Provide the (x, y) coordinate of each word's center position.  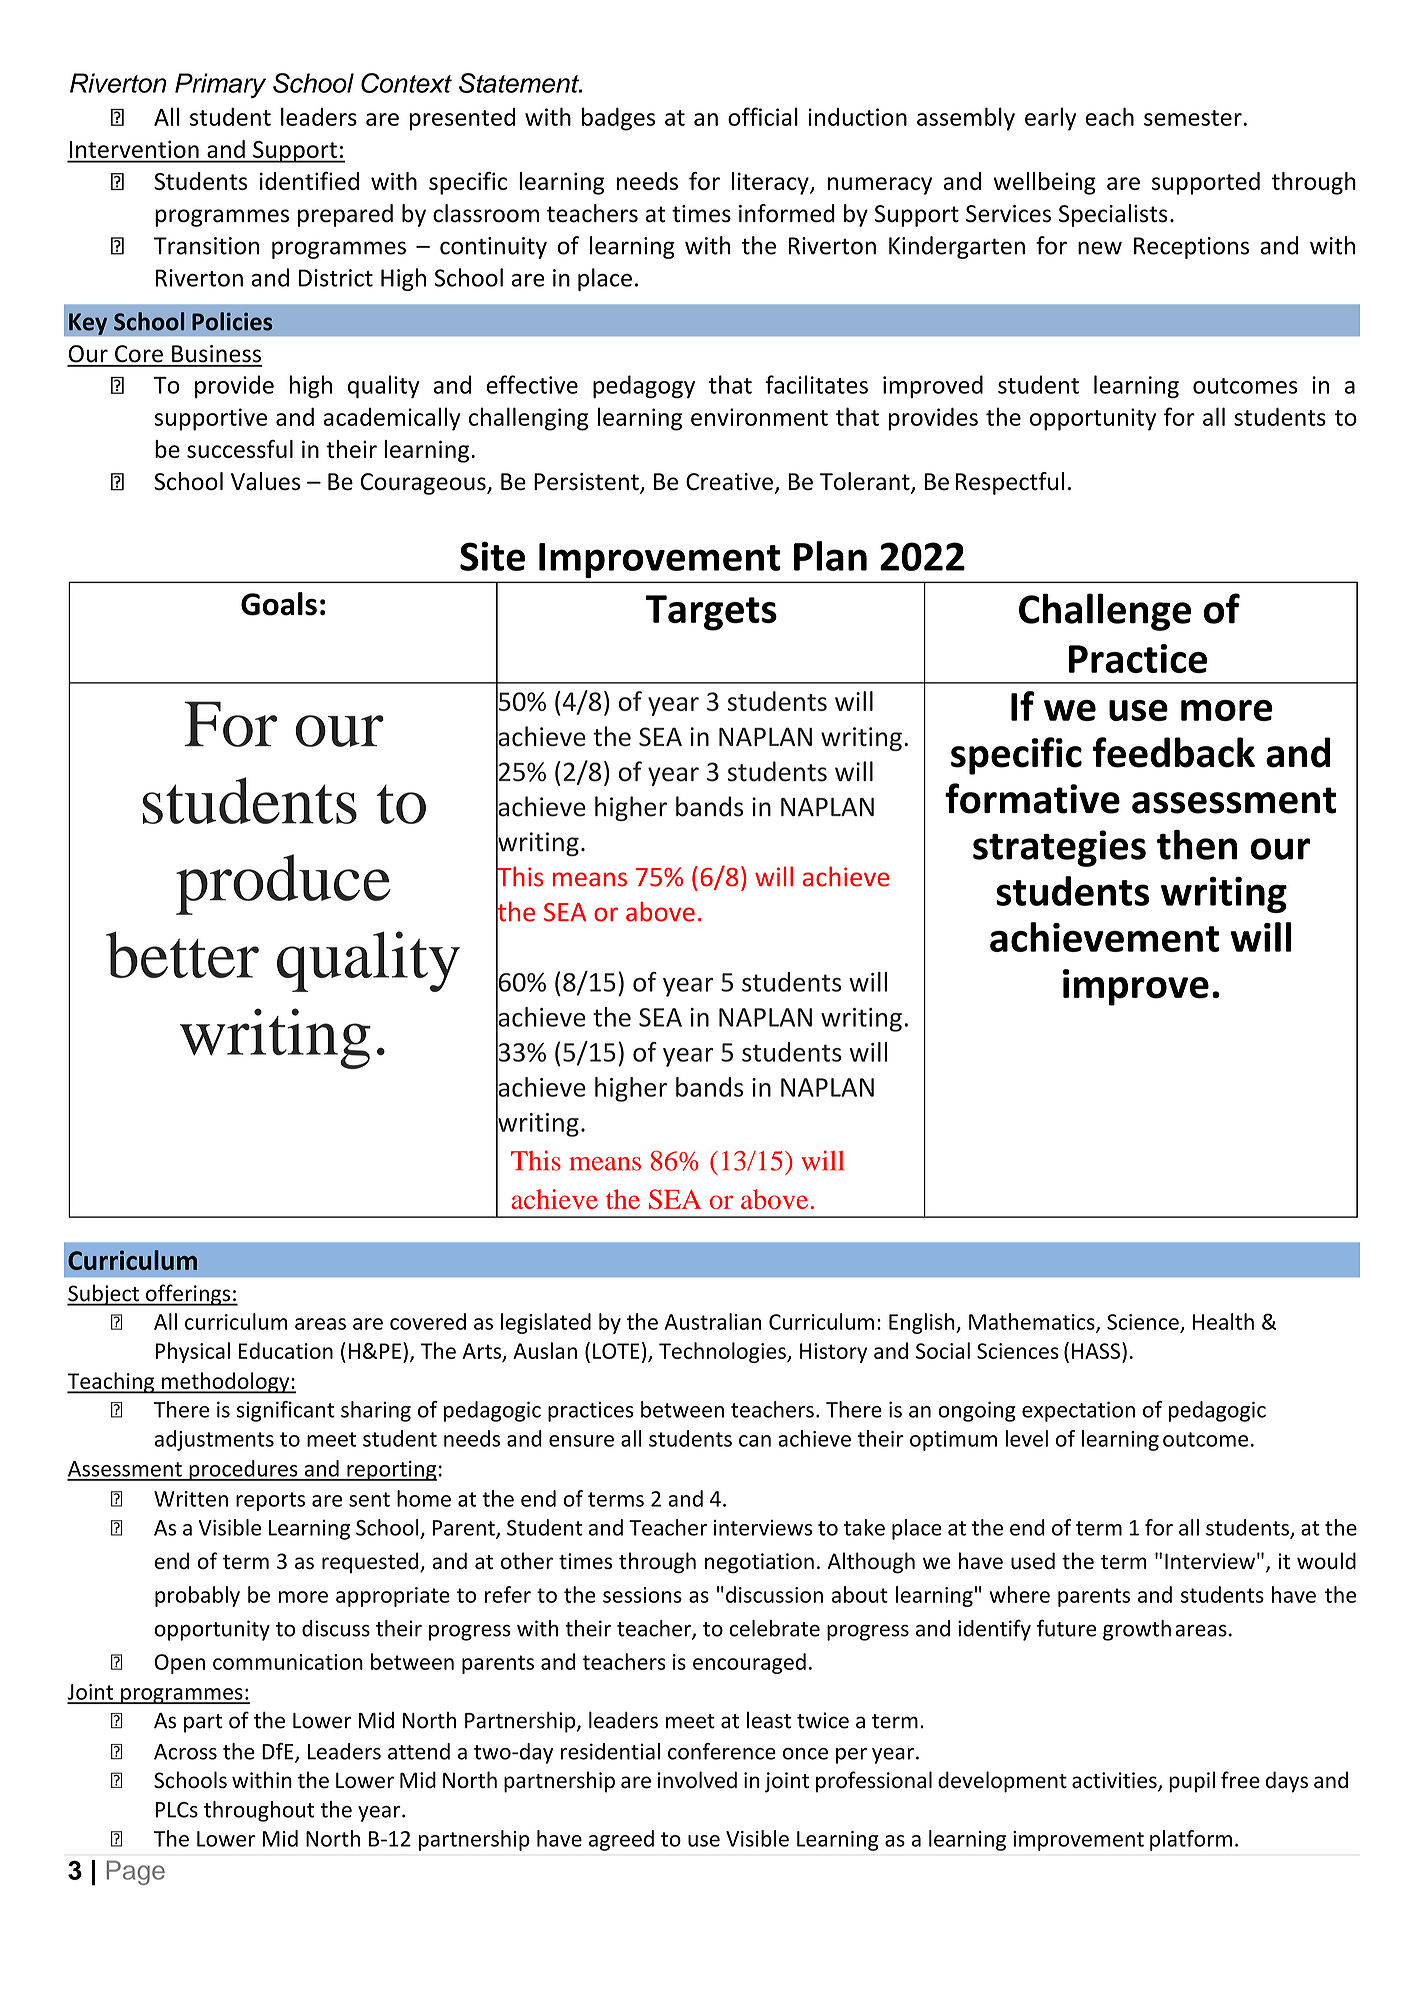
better (182, 954)
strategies (1059, 848)
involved (697, 1780)
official (763, 116)
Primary (220, 85)
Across (185, 1752)
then (1197, 845)
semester (1193, 118)
